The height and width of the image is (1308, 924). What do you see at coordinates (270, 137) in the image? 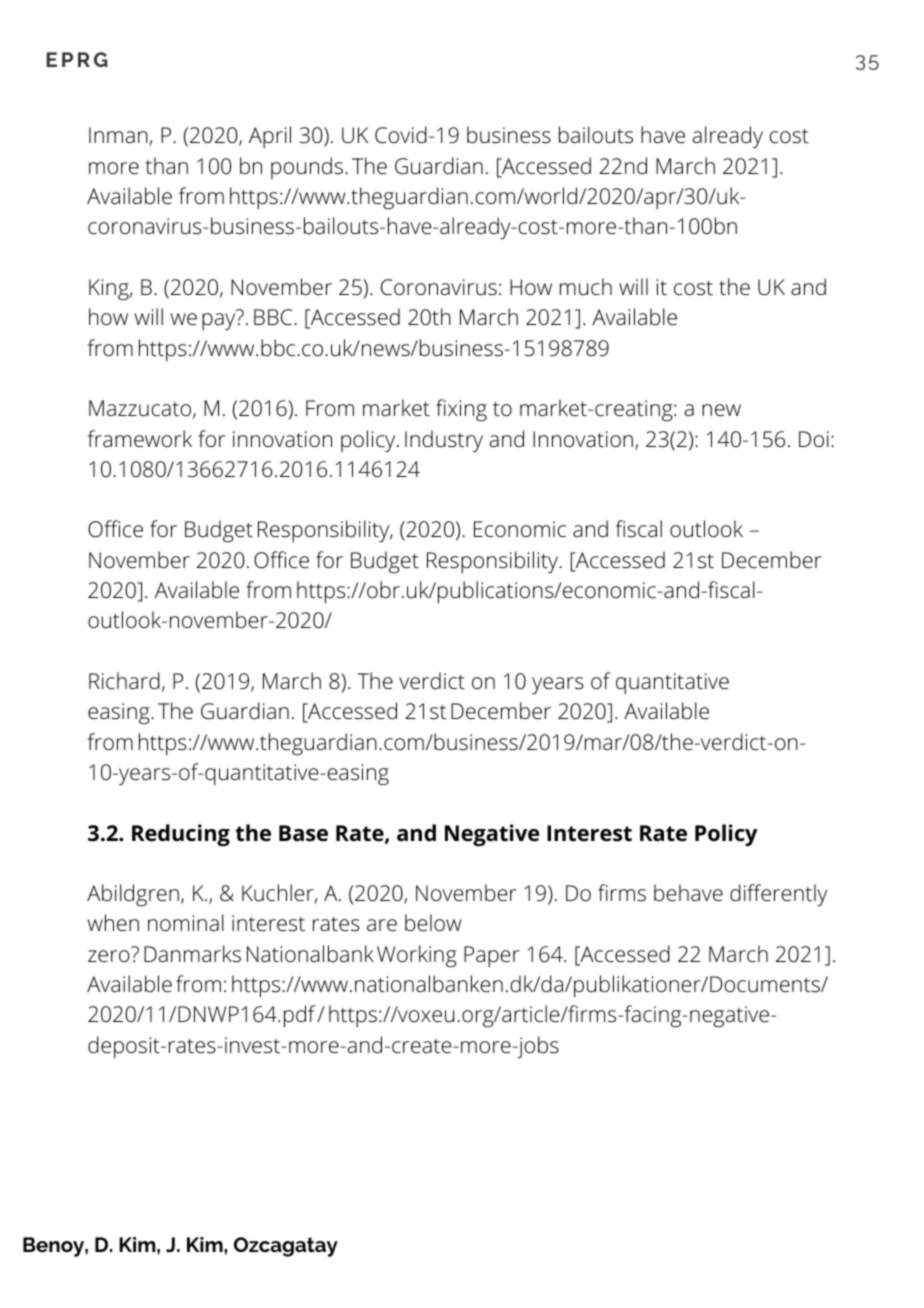
I see `April` at bounding box center [270, 137].
